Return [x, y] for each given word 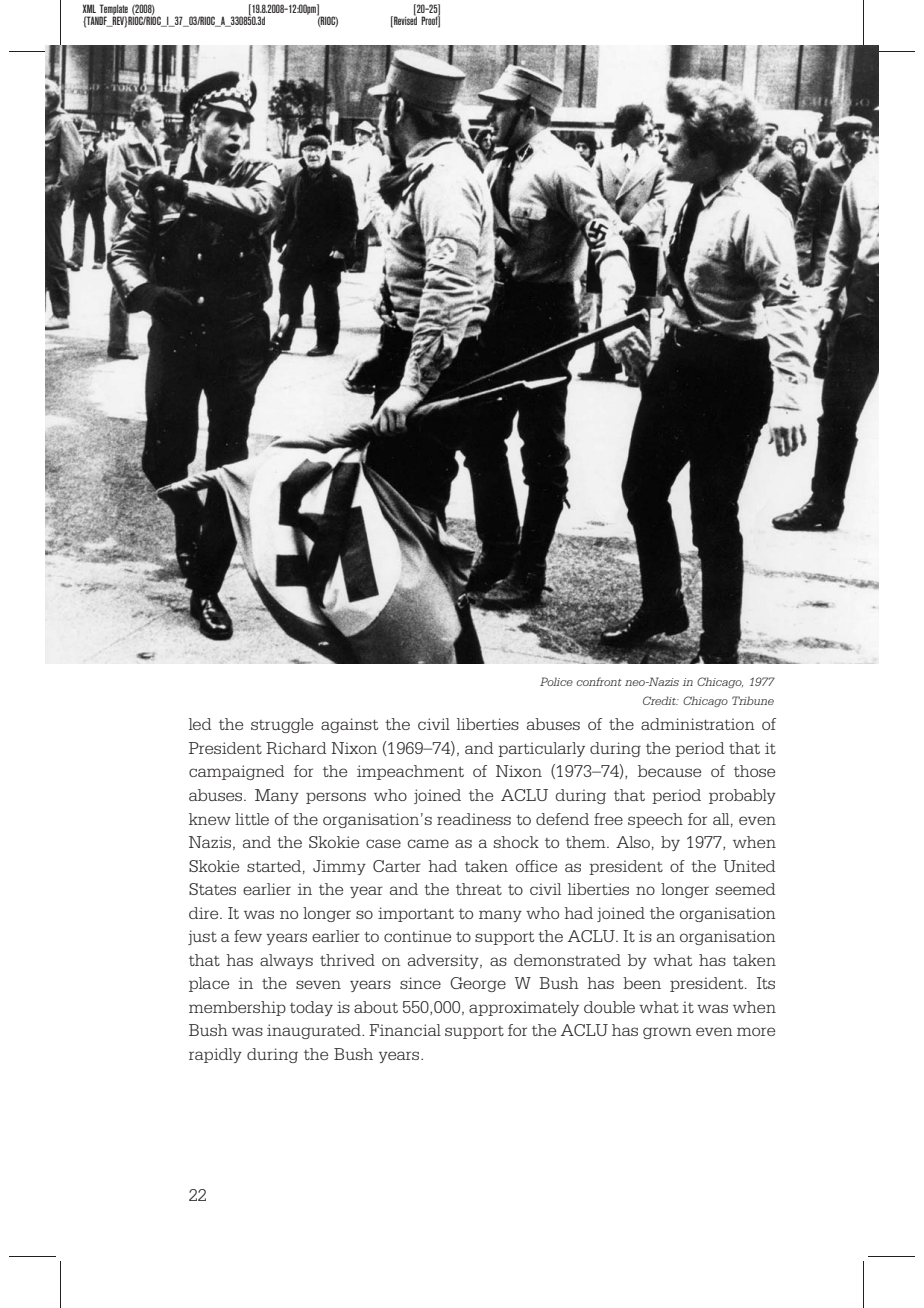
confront [599, 681]
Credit [661, 700]
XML [89, 8]
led [200, 724]
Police [556, 681]
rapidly [215, 1055]
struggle [282, 725]
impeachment [410, 772]
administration [698, 724]
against [349, 725]
